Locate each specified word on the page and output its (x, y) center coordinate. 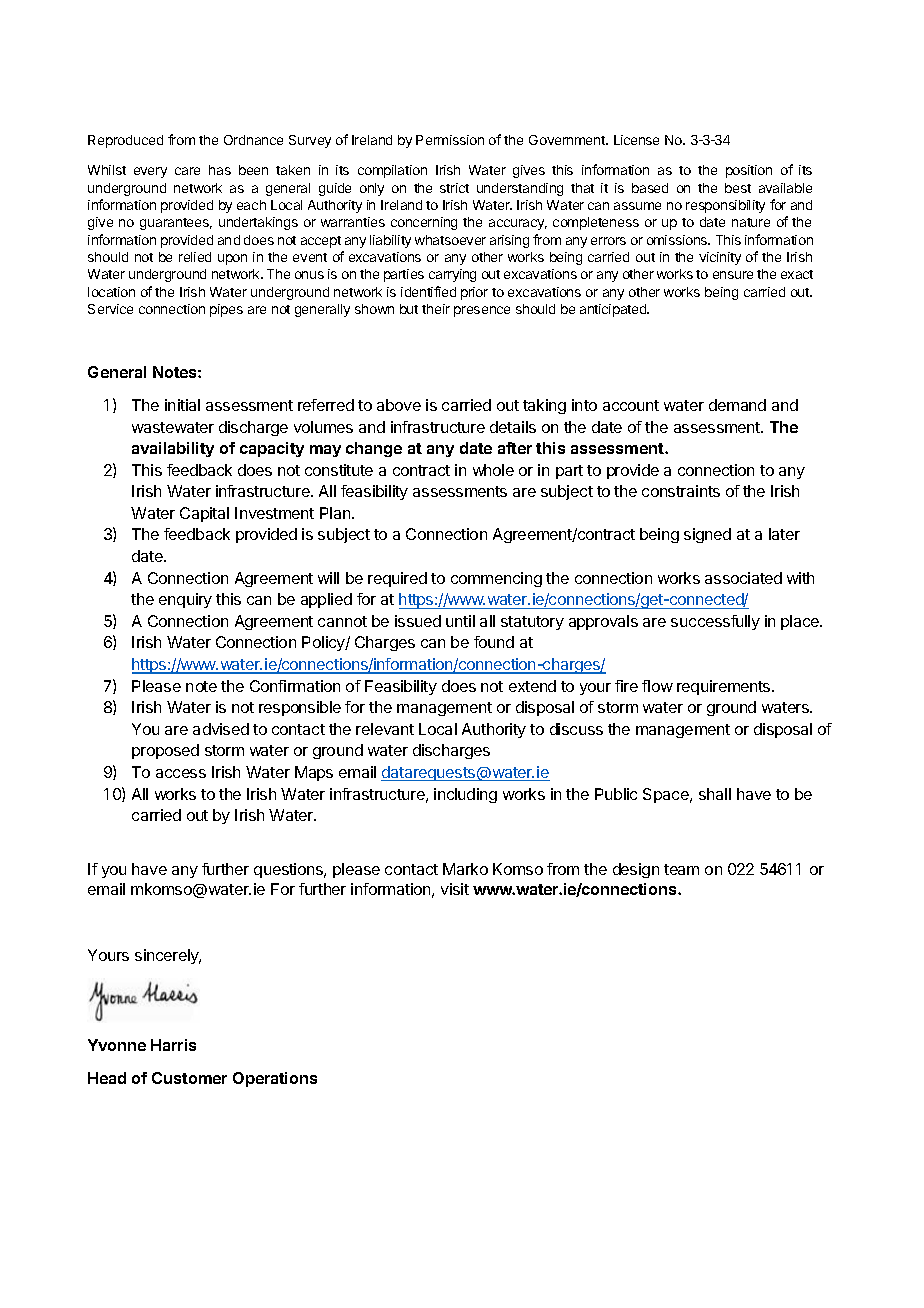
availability (173, 449)
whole (493, 470)
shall (715, 794)
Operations (275, 1079)
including (465, 795)
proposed (165, 751)
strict (454, 188)
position (749, 171)
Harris (173, 1045)
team (681, 869)
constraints (681, 491)
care (187, 171)
